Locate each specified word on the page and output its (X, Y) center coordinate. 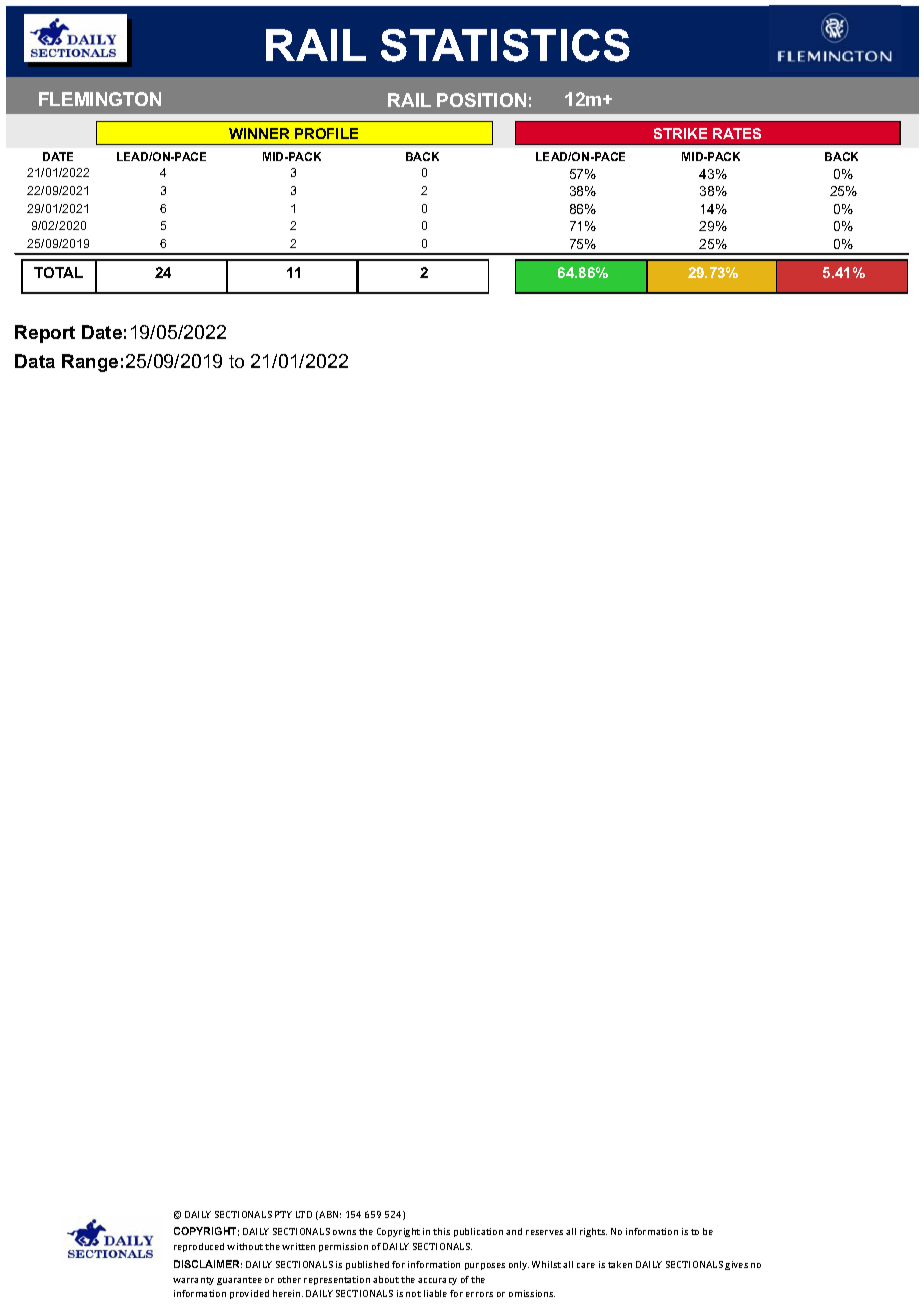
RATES (737, 133)
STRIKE (680, 133)
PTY (283, 1214)
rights (593, 1232)
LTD (304, 1214)
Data (35, 361)
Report (45, 334)
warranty (193, 1281)
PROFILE (326, 133)
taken (620, 1264)
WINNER (259, 133)
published (367, 1265)
